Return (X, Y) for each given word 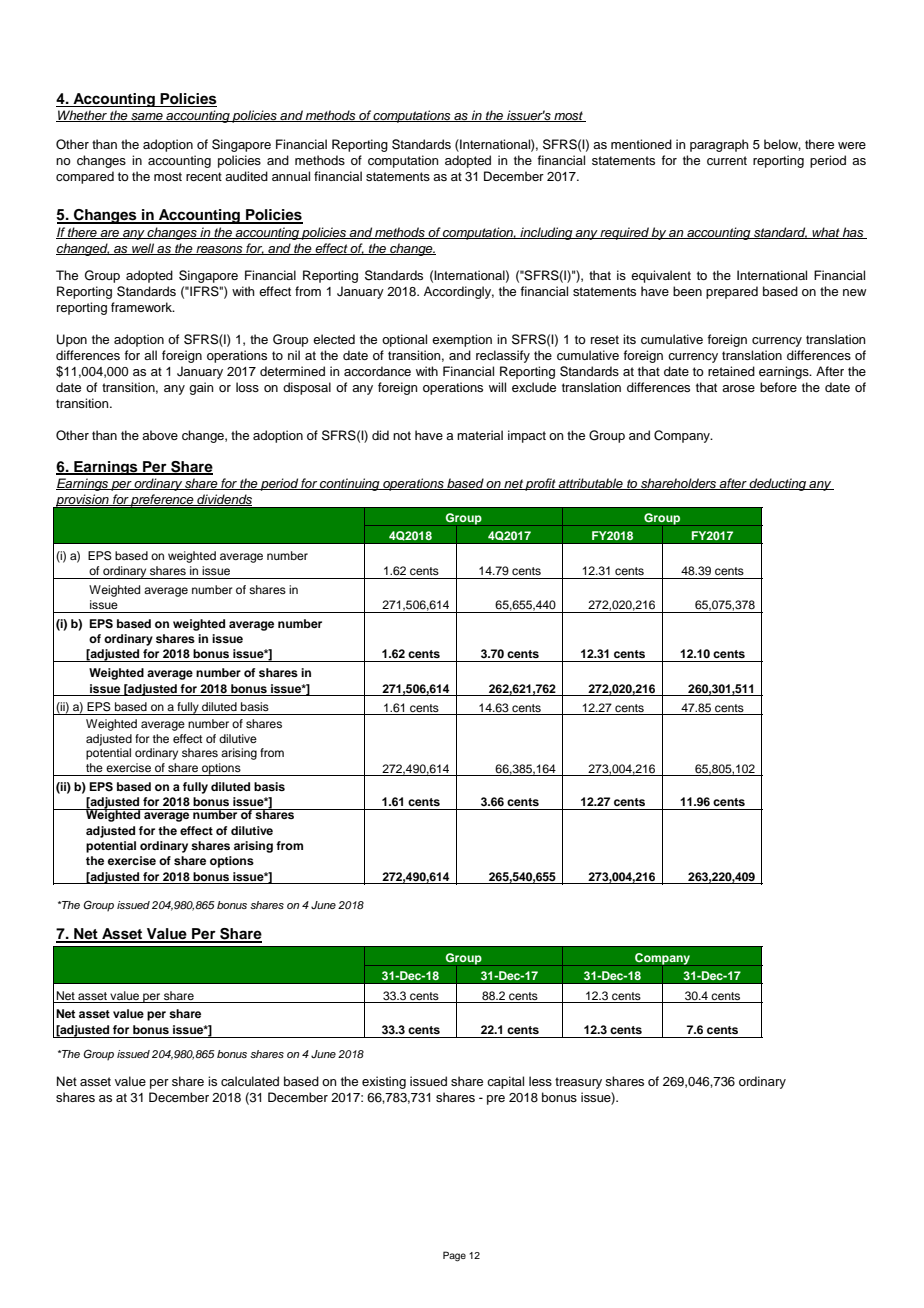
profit (541, 484)
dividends (223, 500)
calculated (250, 1081)
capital (505, 1082)
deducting (778, 484)
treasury (578, 1083)
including (546, 233)
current (727, 160)
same (147, 117)
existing (384, 1082)
